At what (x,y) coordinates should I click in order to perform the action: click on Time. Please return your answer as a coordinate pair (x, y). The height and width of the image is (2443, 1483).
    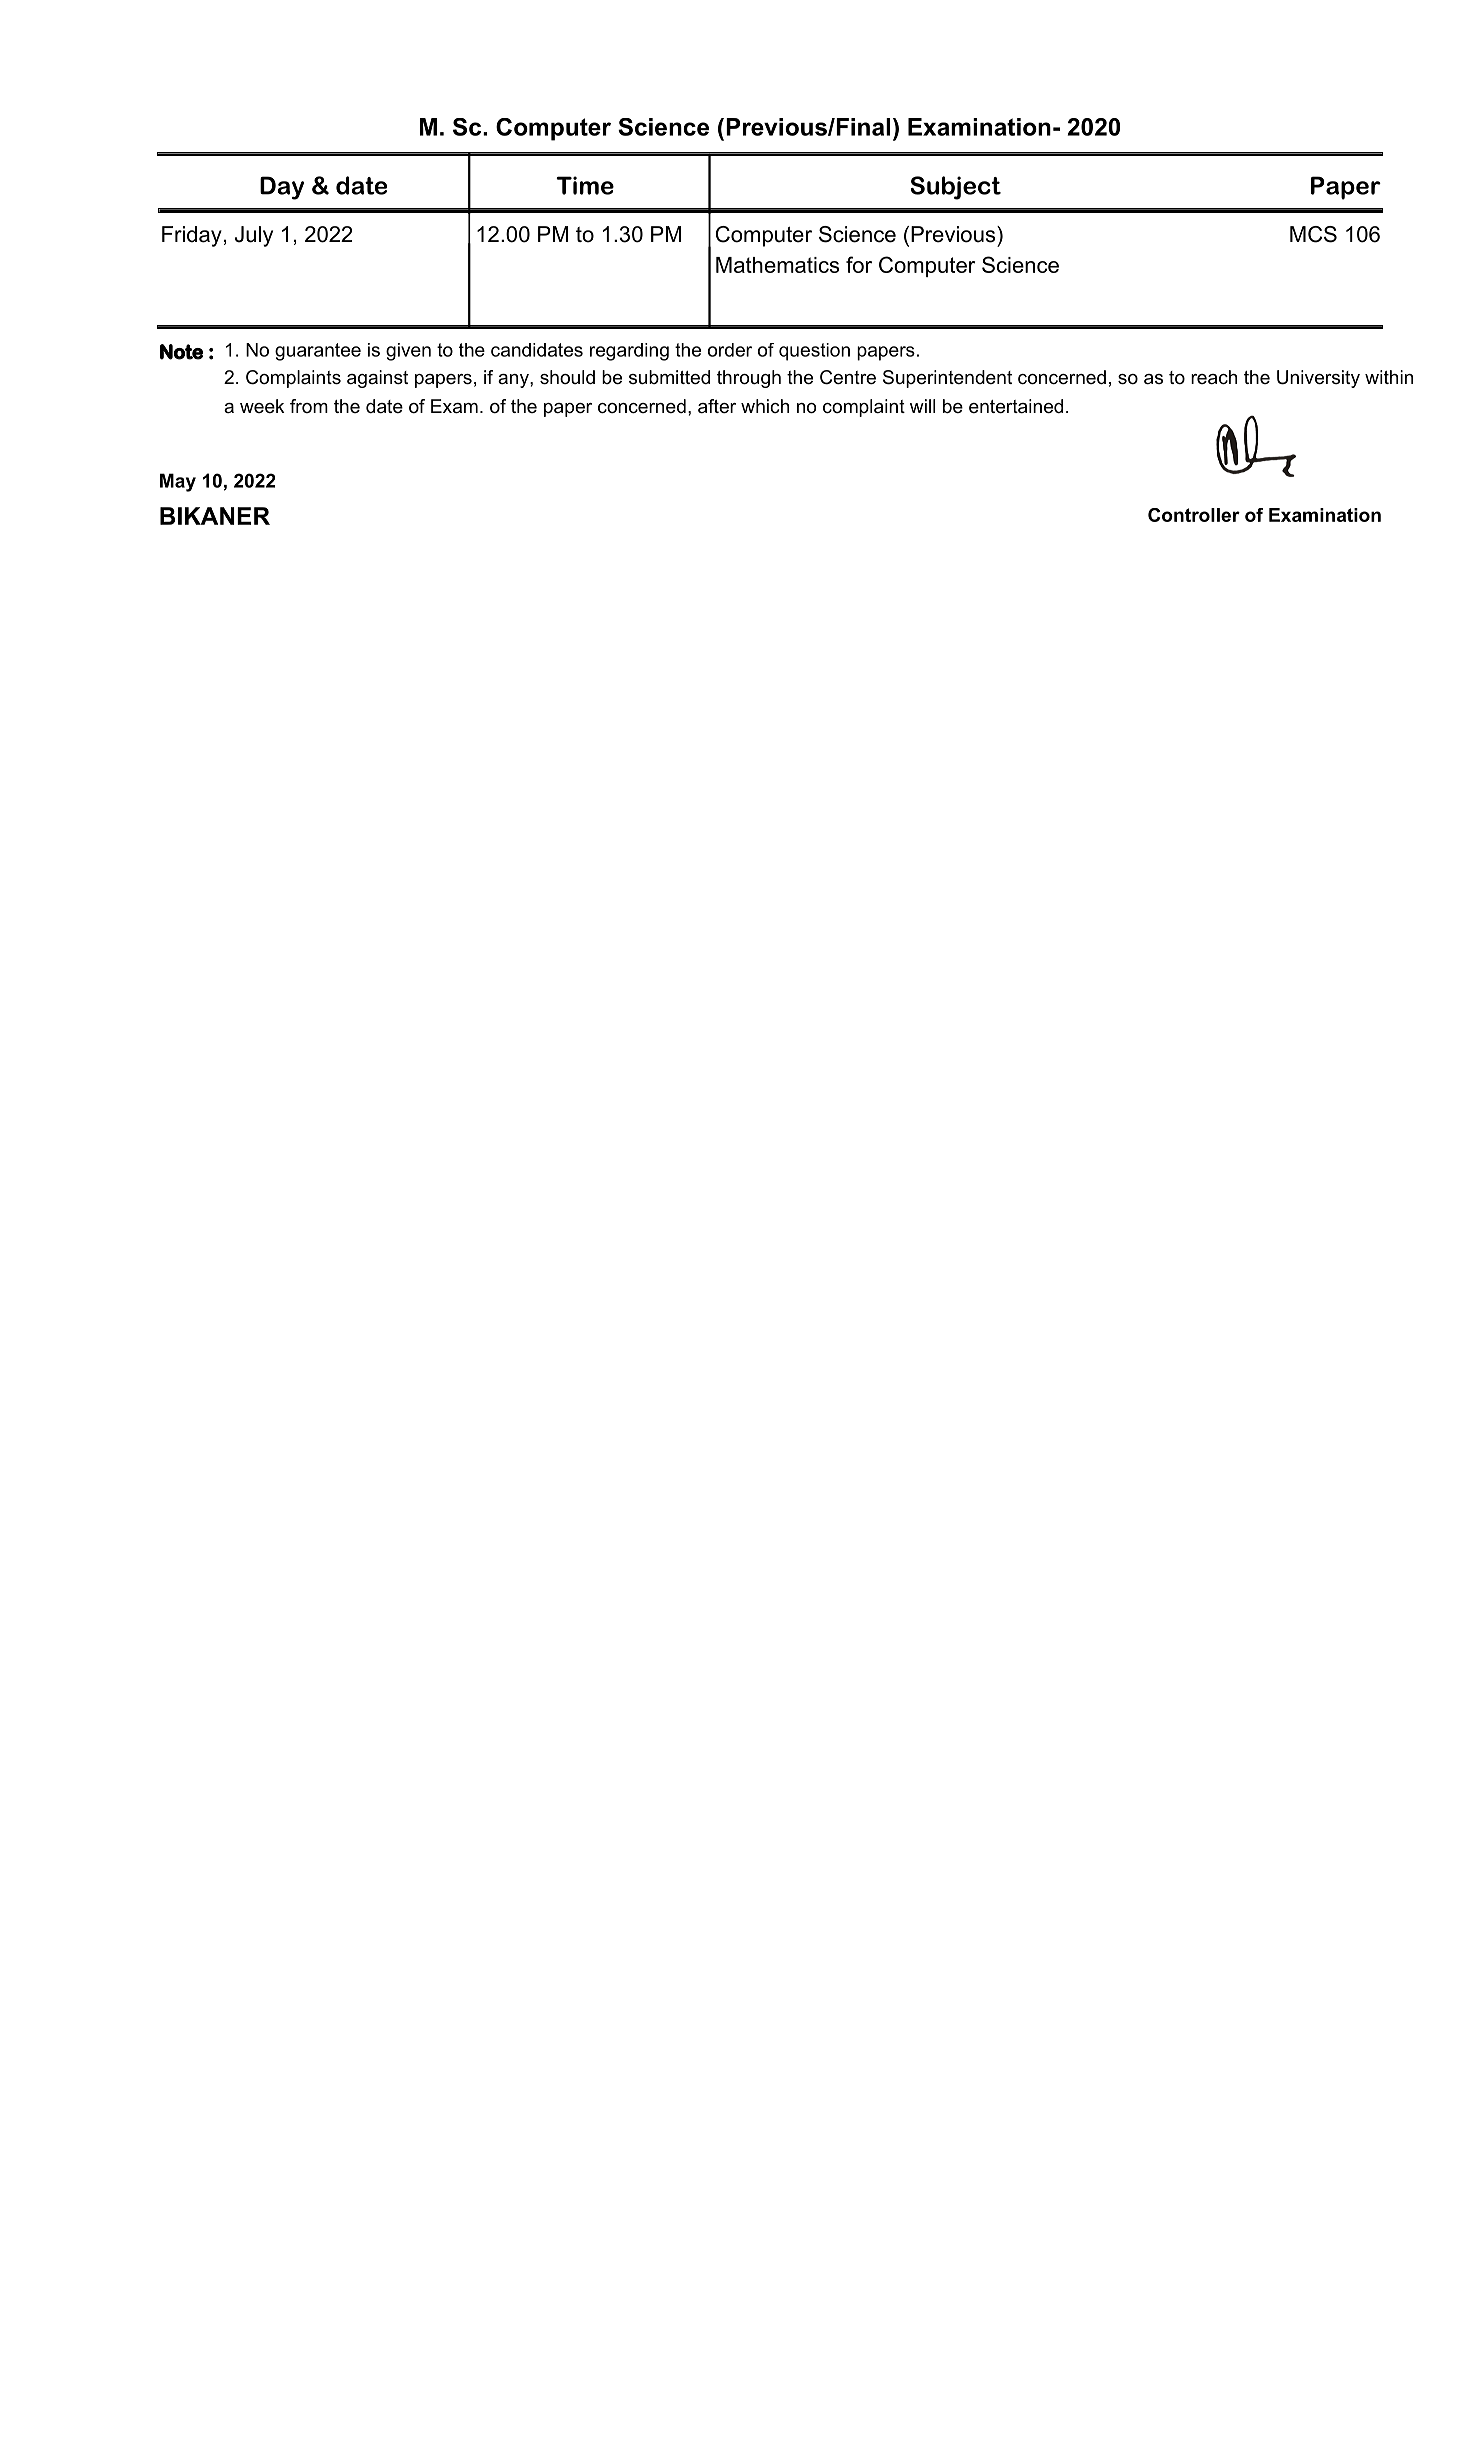
    Looking at the image, I should click on (585, 185).
